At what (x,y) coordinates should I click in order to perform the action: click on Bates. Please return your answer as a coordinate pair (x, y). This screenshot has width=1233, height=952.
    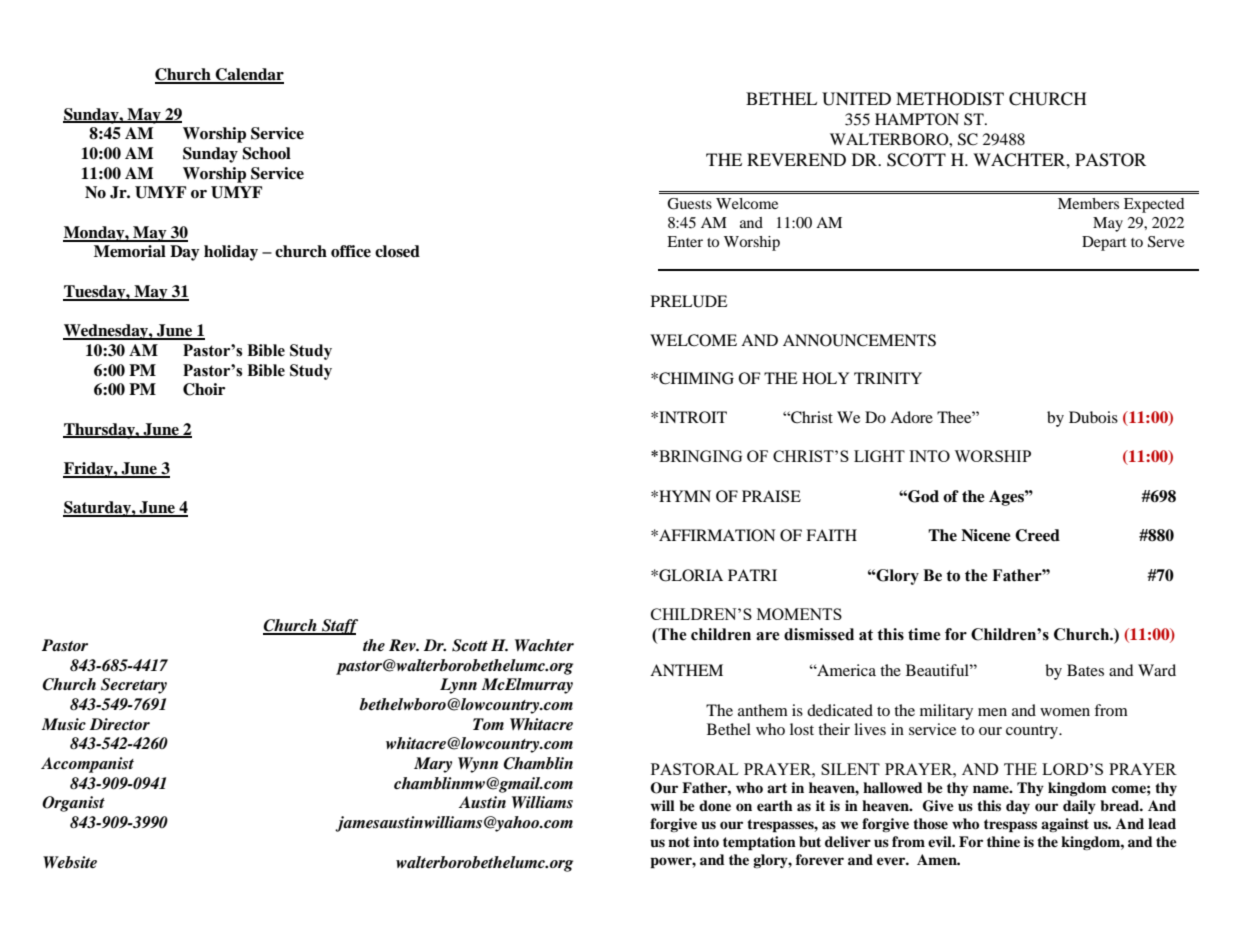
    Looking at the image, I should click on (1085, 670).
